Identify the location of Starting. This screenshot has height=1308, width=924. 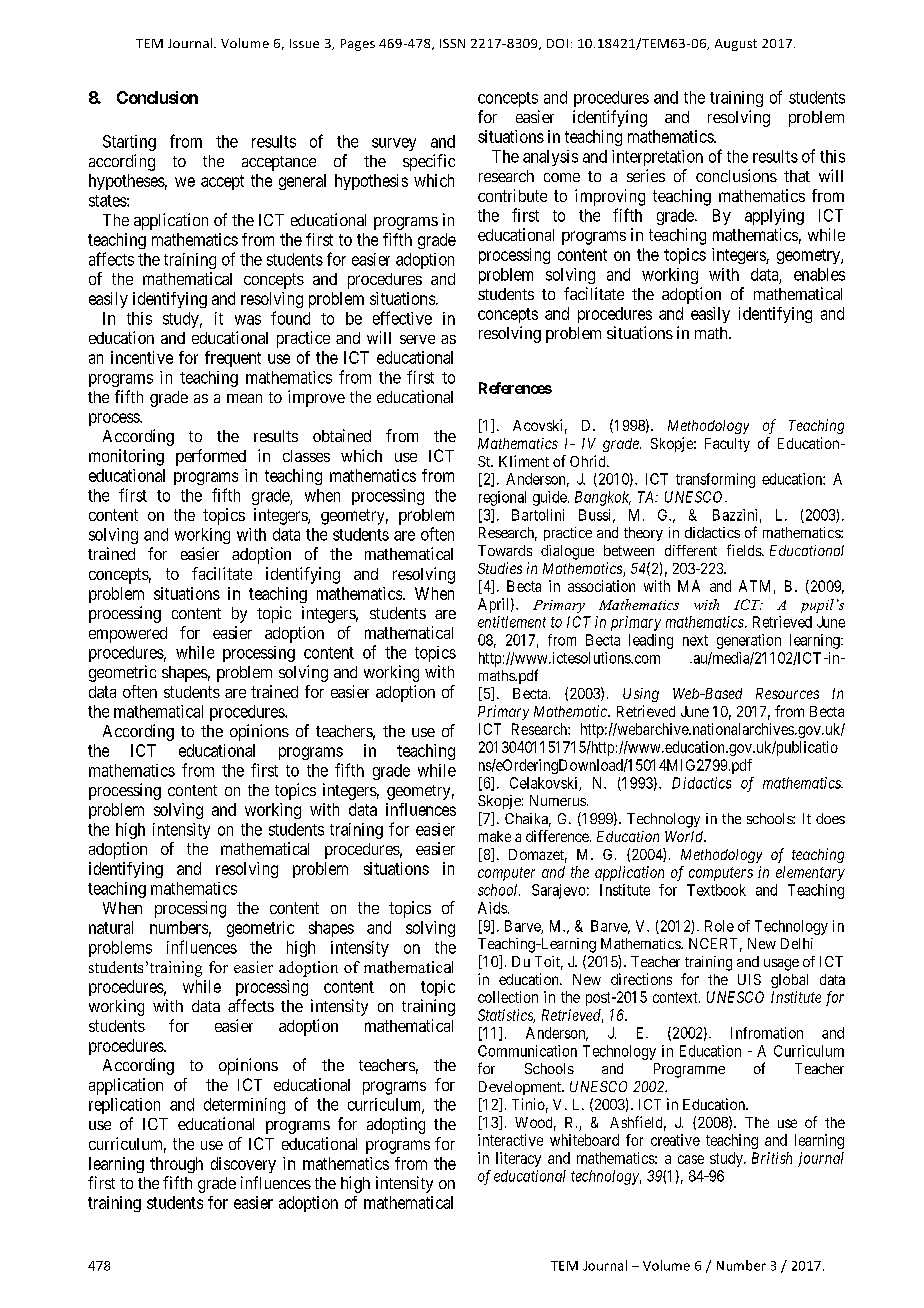
(129, 143).
